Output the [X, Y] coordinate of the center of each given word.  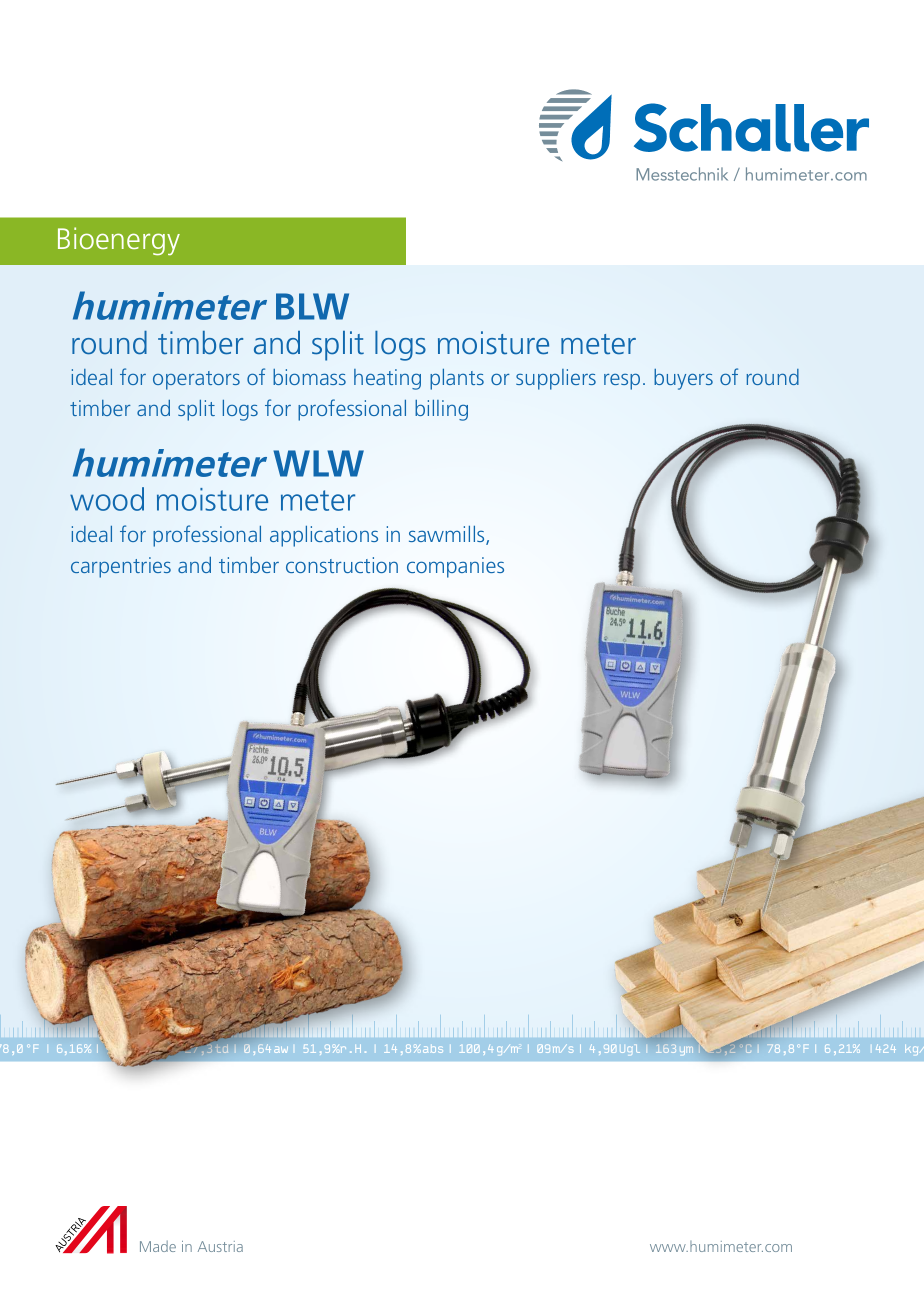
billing [441, 410]
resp [622, 382]
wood [107, 499]
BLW [312, 306]
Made [158, 1246]
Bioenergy [119, 241]
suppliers [556, 379]
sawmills [448, 535]
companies [455, 567]
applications [324, 536]
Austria [220, 1246]
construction [342, 565]
